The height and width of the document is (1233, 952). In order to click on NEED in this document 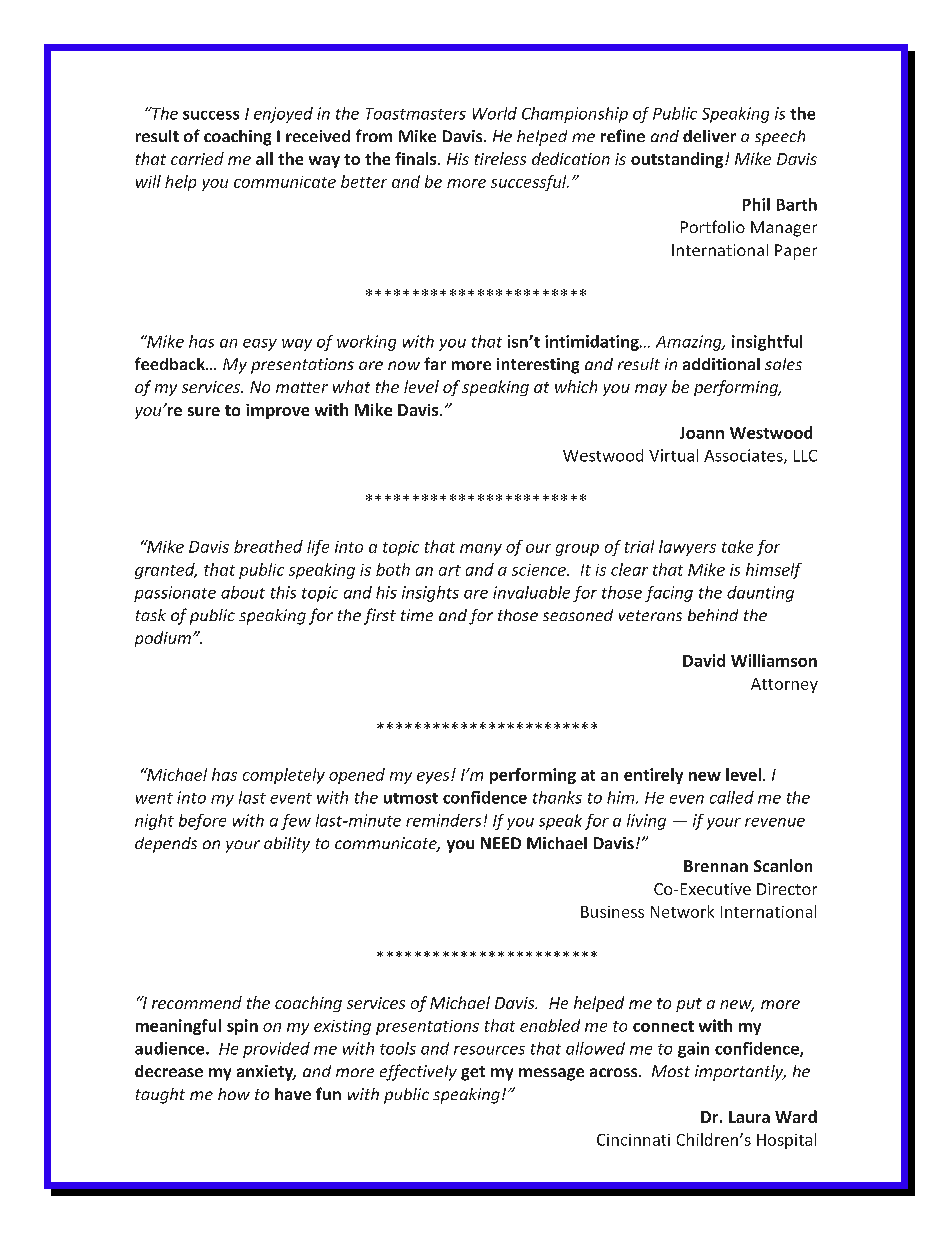, I will do `click(501, 843)`.
